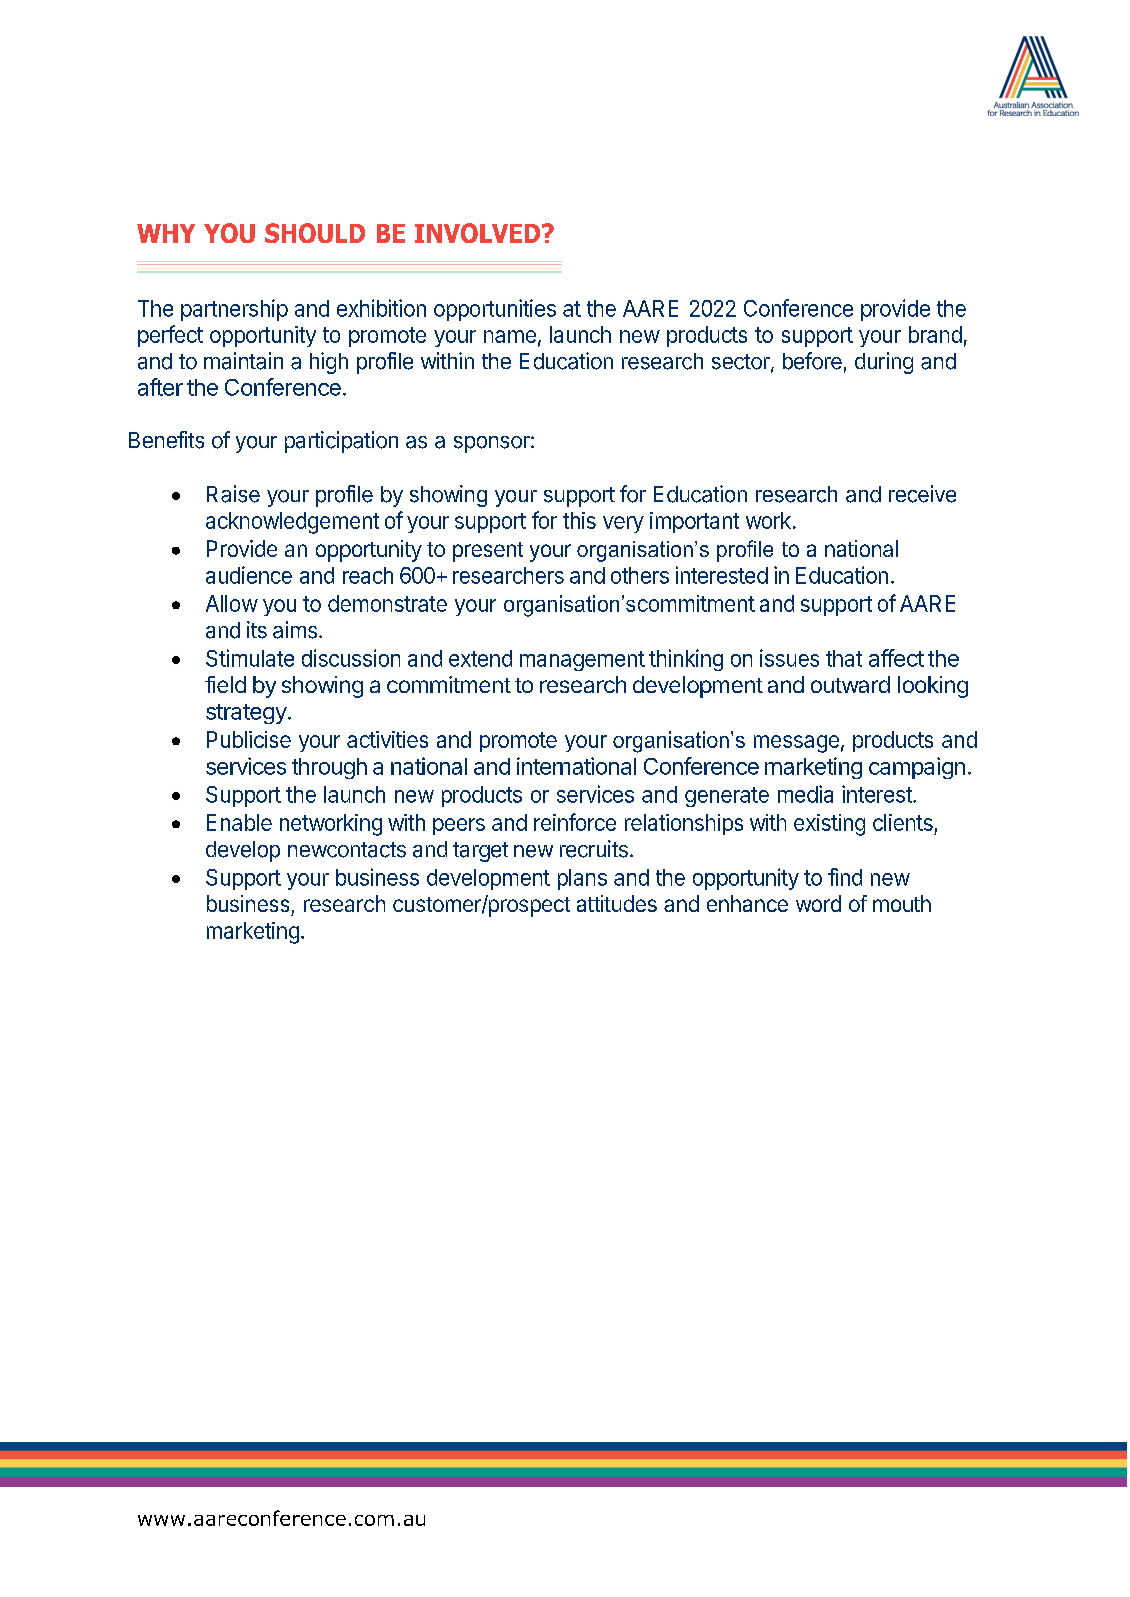  I want to click on receive, so click(922, 494).
